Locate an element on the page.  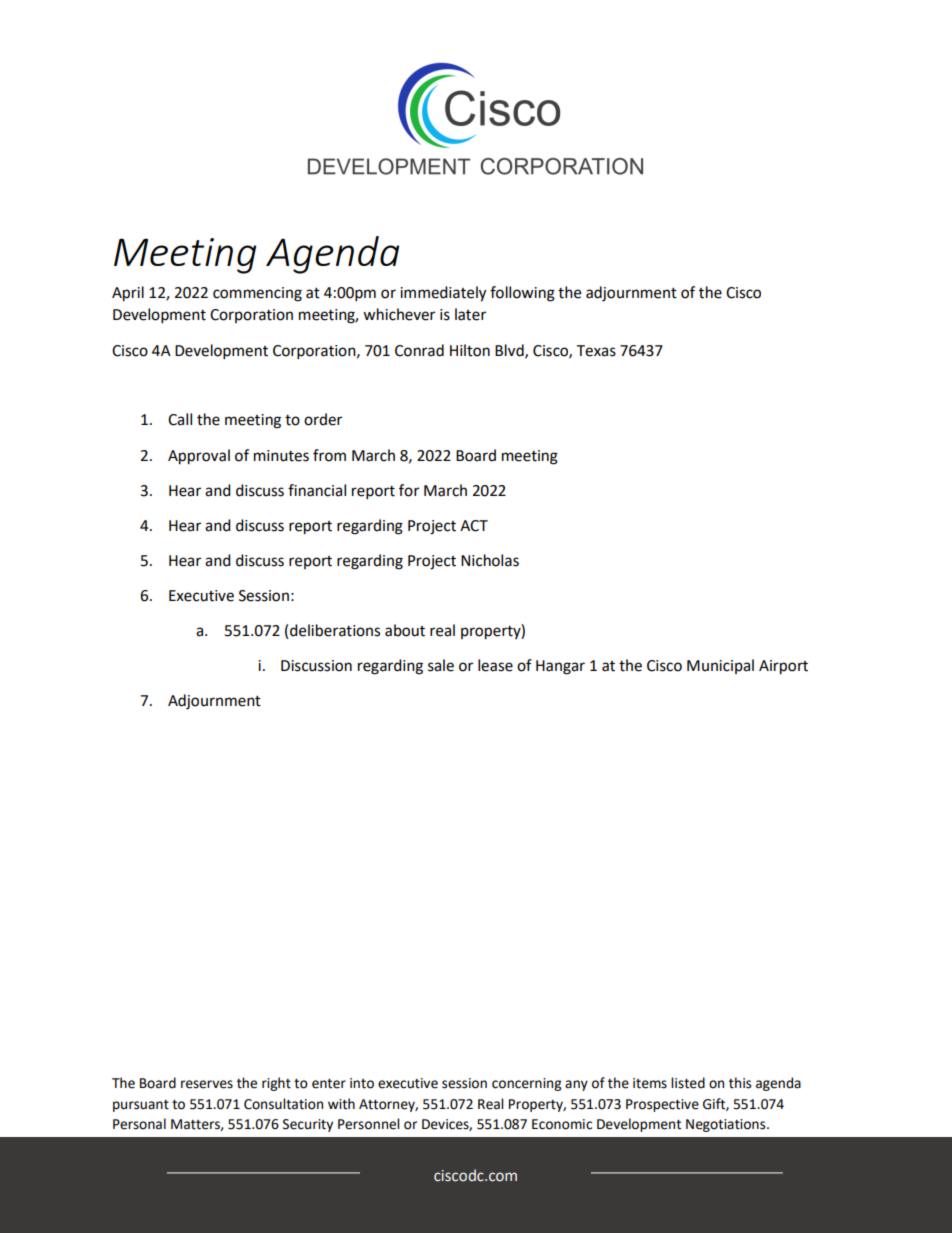
concerning is located at coordinates (526, 1084).
